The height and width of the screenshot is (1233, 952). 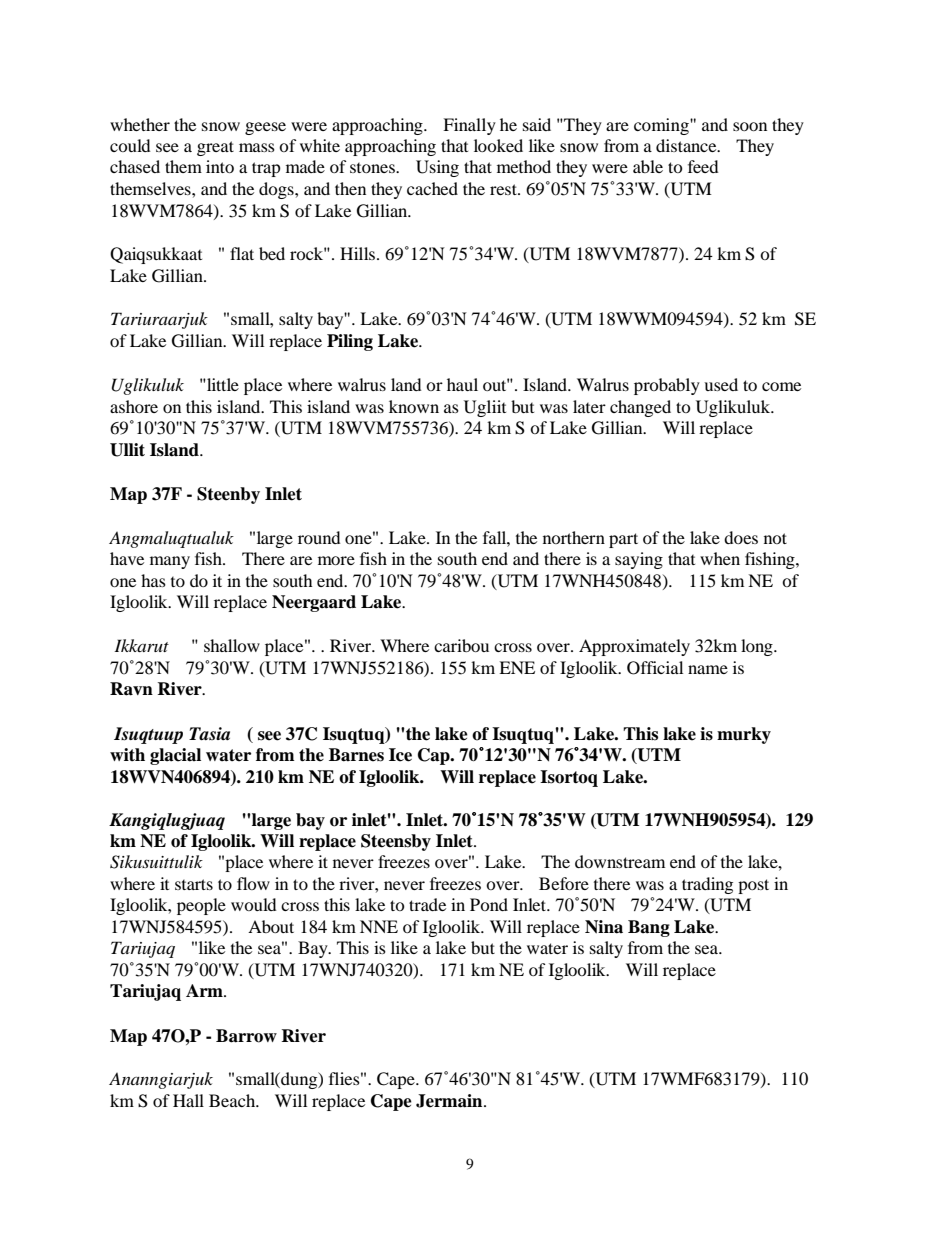 I want to click on Beach, so click(x=233, y=1100).
